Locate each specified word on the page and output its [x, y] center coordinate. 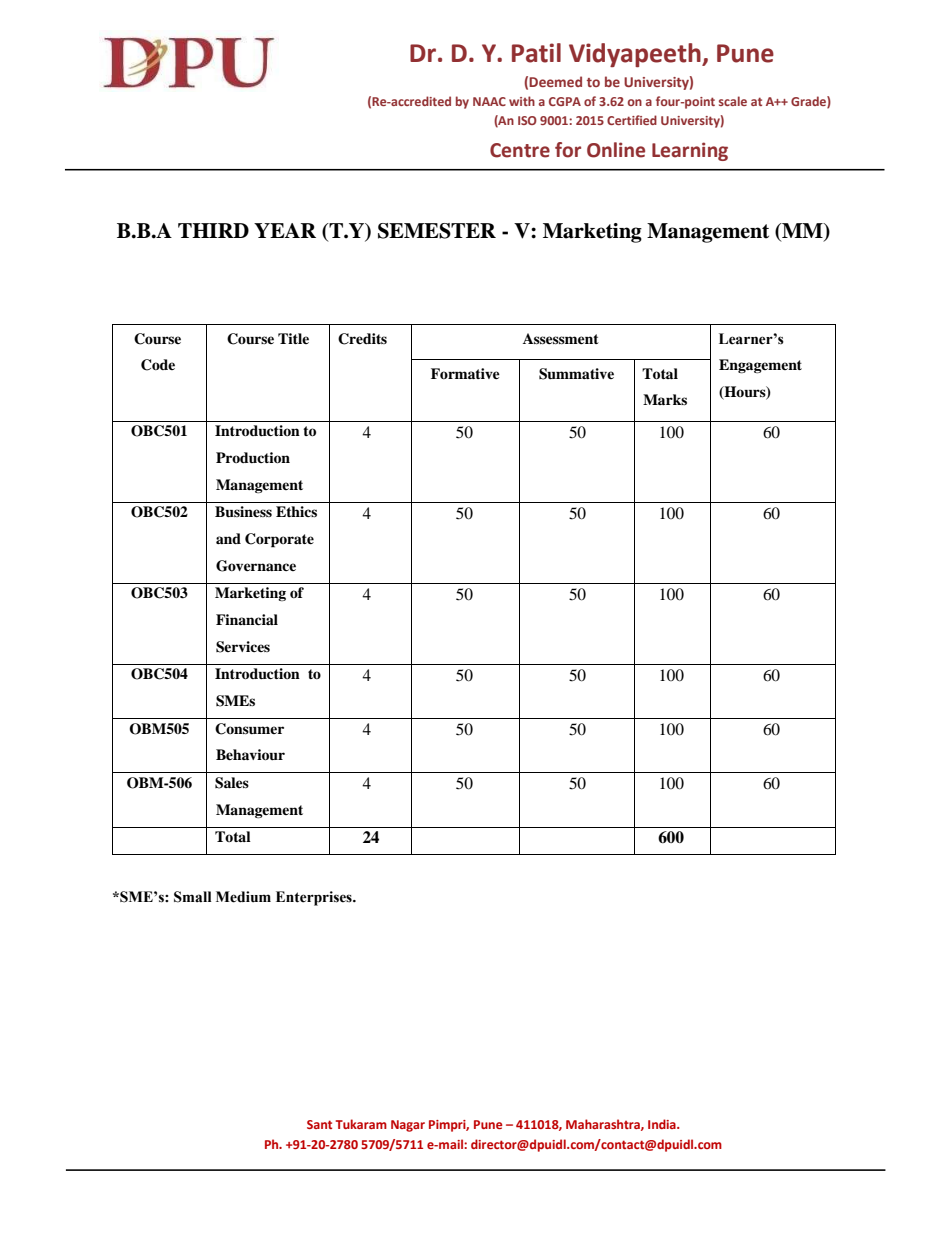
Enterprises [315, 898]
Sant [319, 1124]
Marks [665, 399]
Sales [232, 783]
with [522, 101]
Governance [256, 566]
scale [733, 101]
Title [293, 338]
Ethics [296, 511]
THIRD [213, 230]
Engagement [760, 366]
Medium [243, 897]
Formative [465, 373]
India [663, 1124]
